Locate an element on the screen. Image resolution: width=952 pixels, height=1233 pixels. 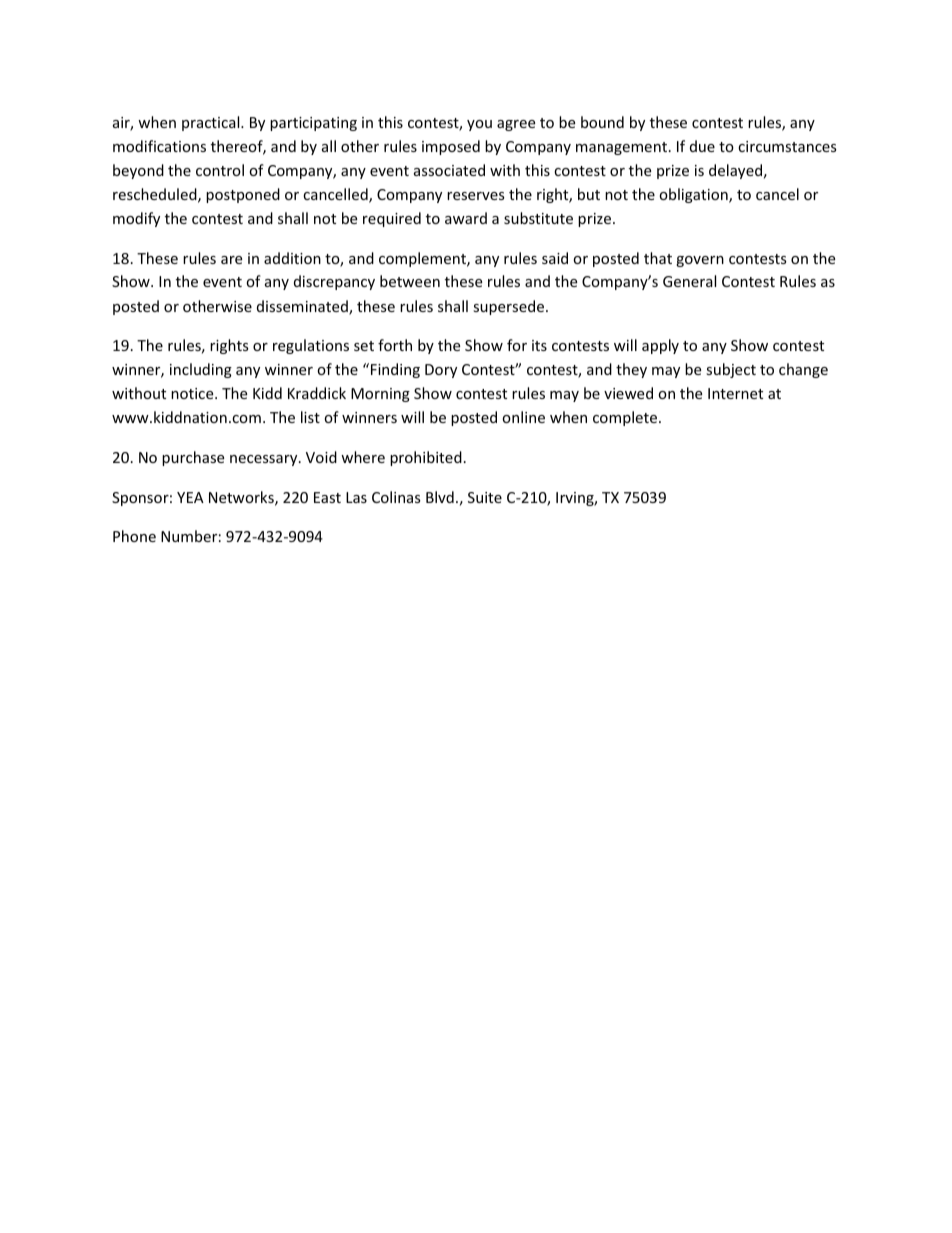
Suite is located at coordinates (485, 497).
